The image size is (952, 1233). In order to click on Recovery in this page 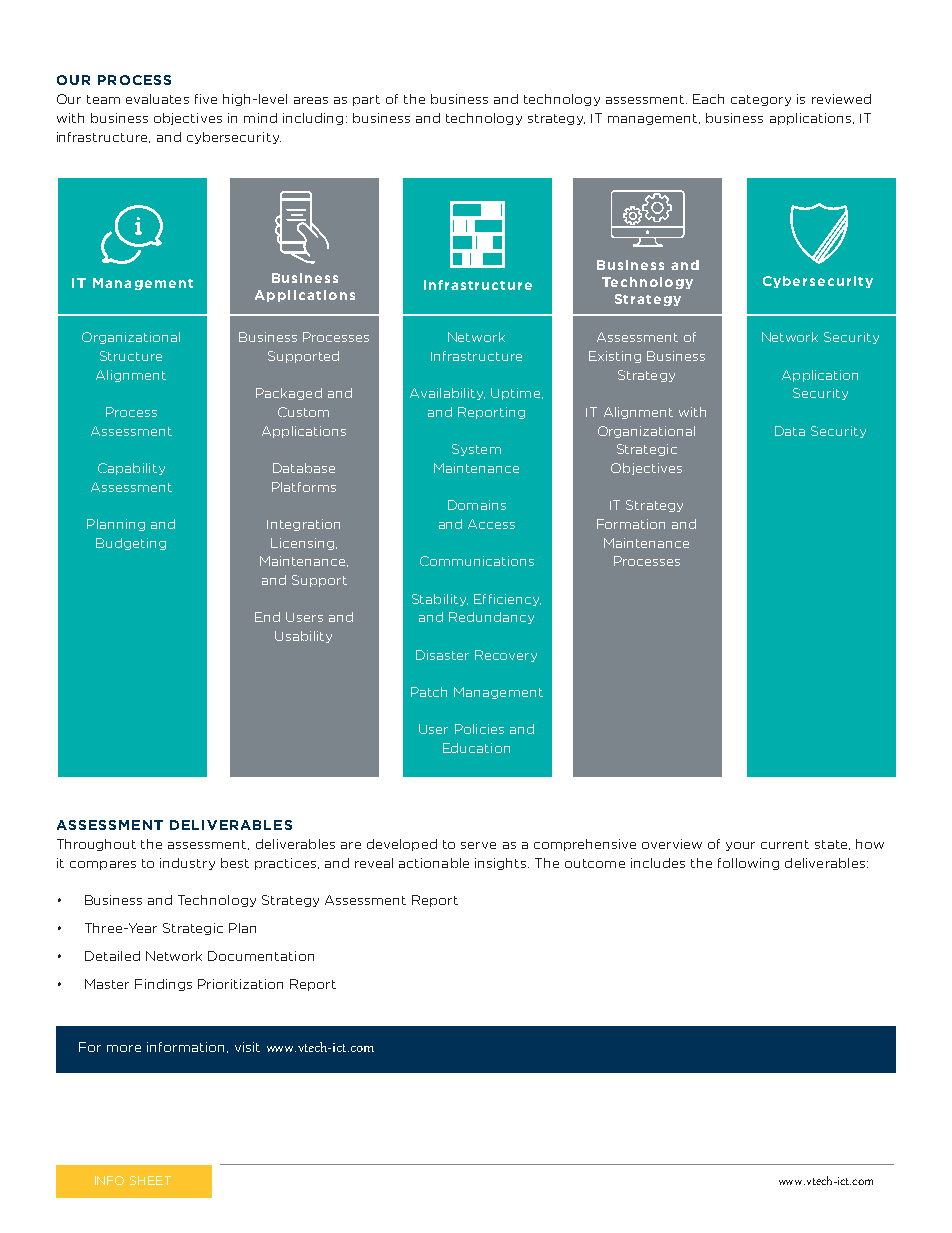, I will do `click(506, 656)`.
